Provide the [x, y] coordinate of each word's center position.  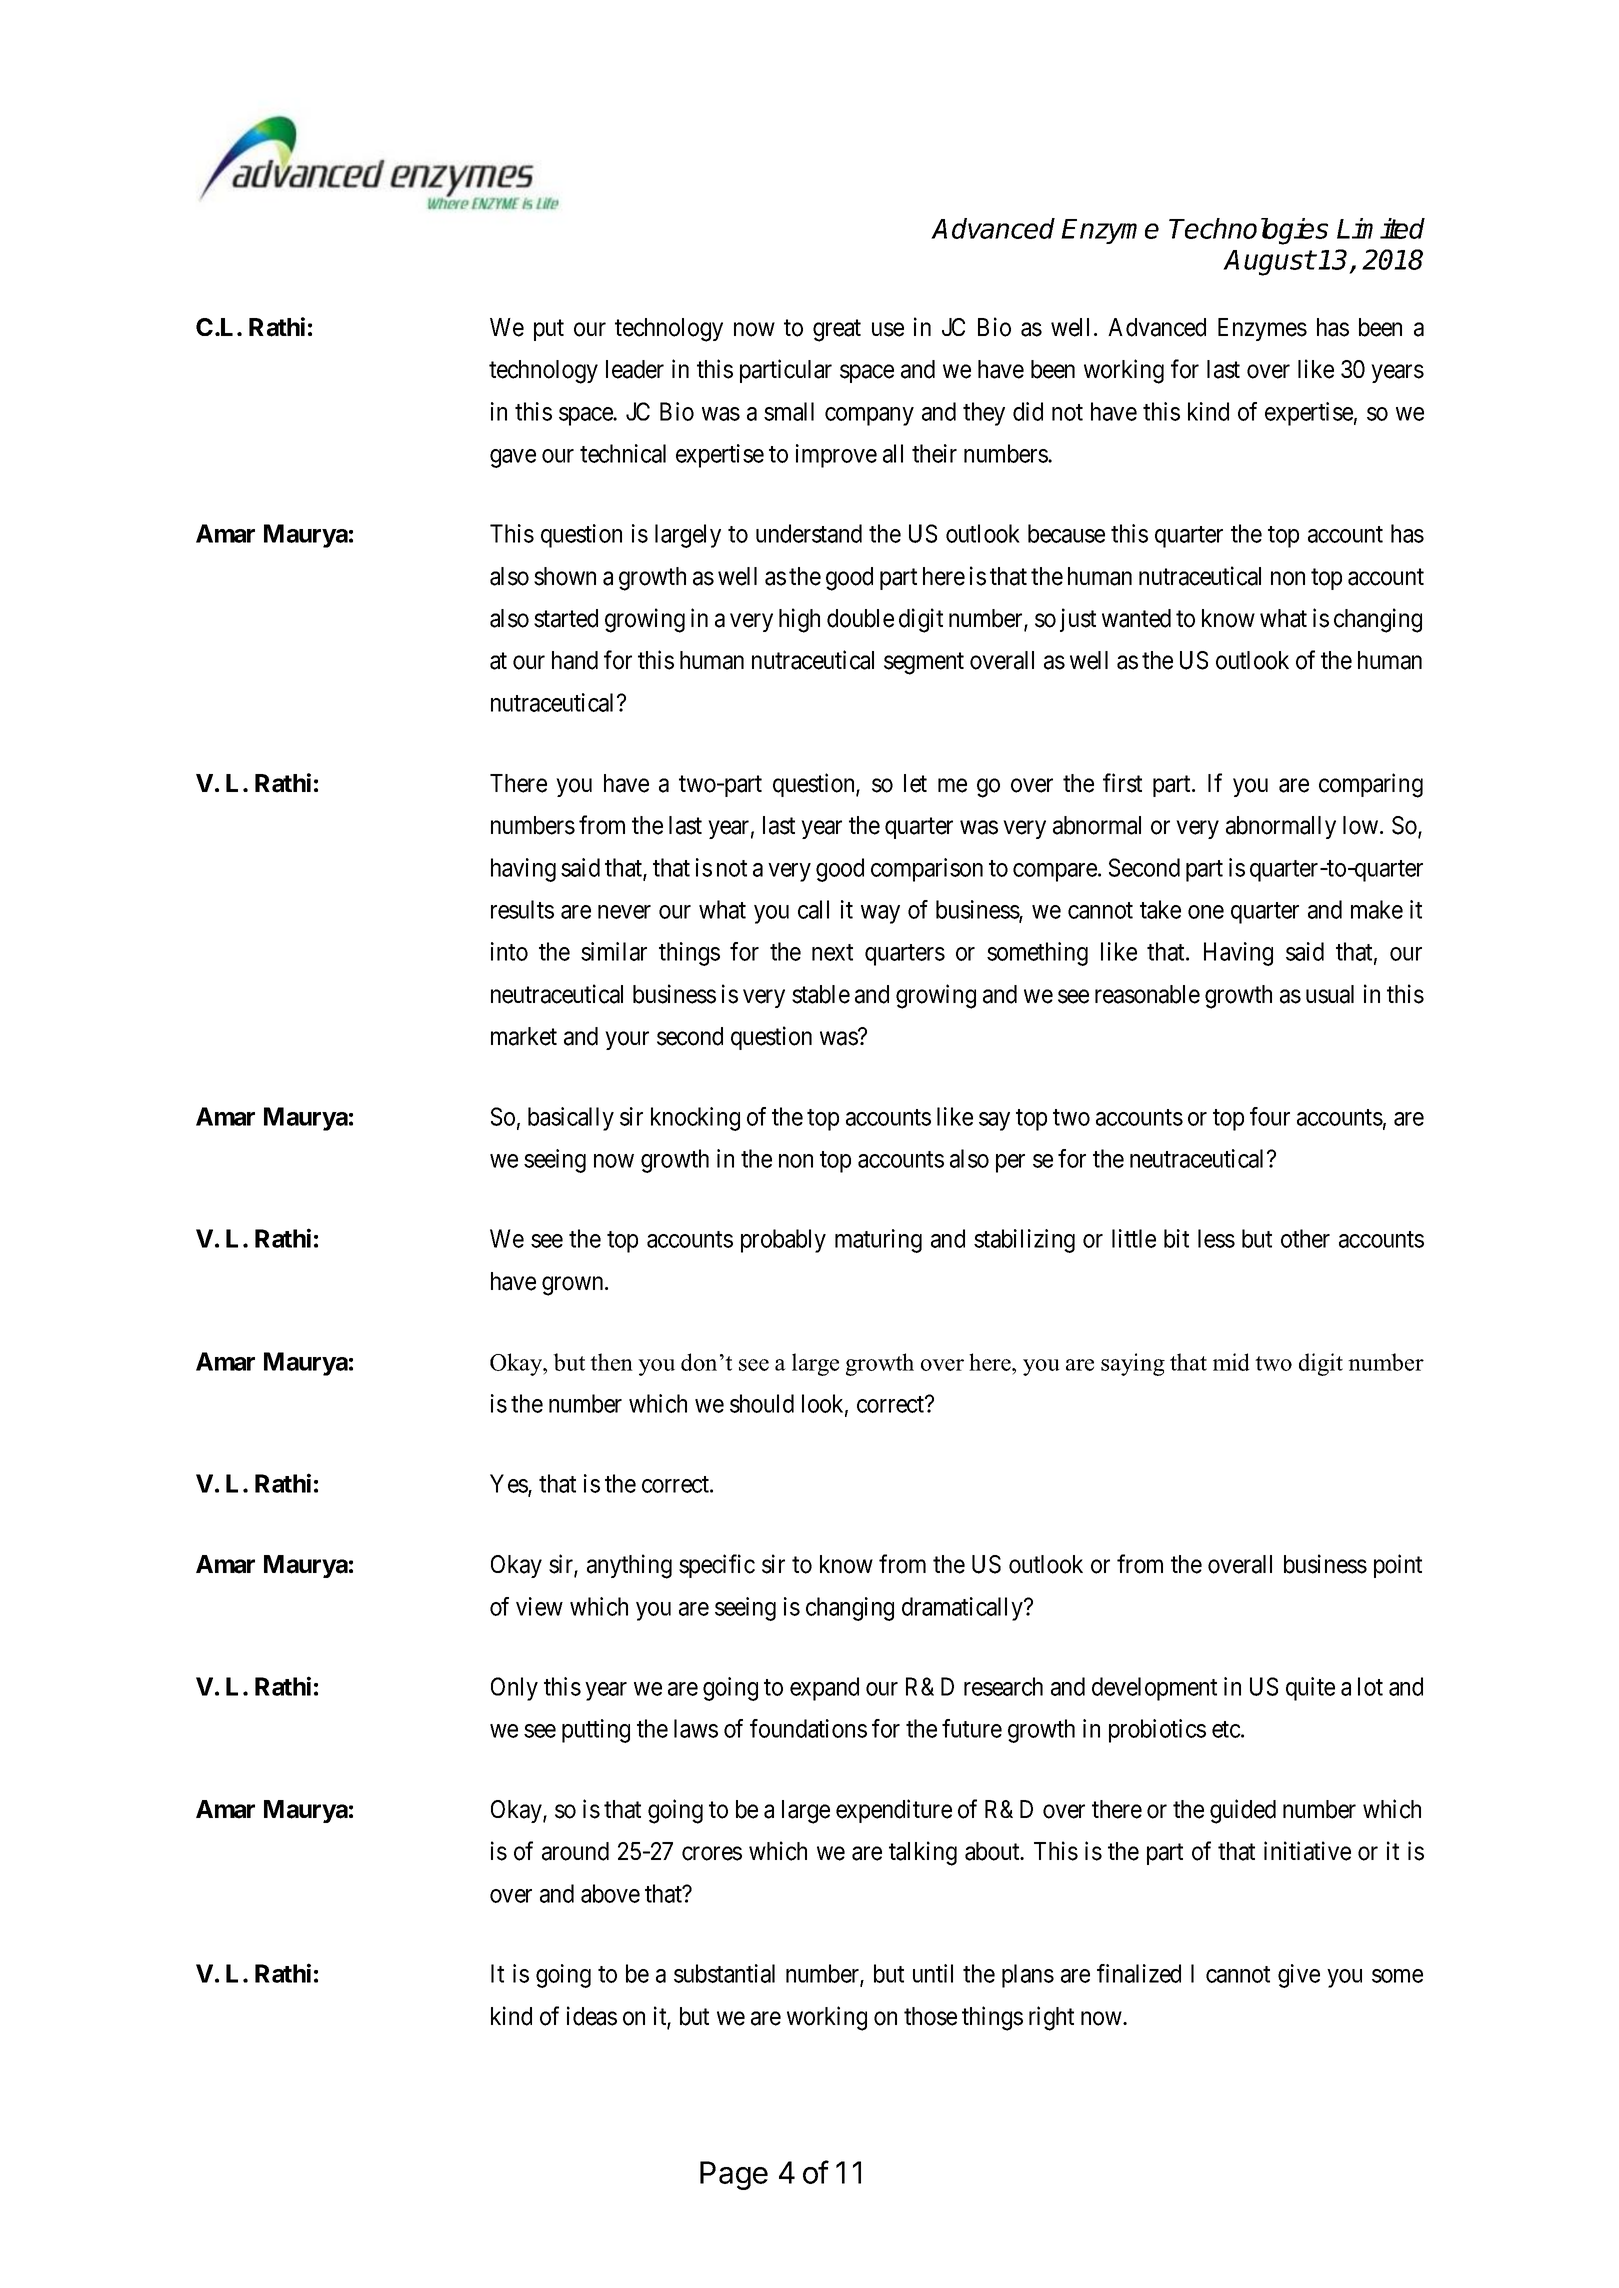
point [1398, 1566]
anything [629, 1566]
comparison [927, 870]
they [984, 414]
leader [635, 369]
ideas [592, 2016]
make [1377, 909]
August [1269, 263]
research [1003, 1686]
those [930, 2016]
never [624, 912]
